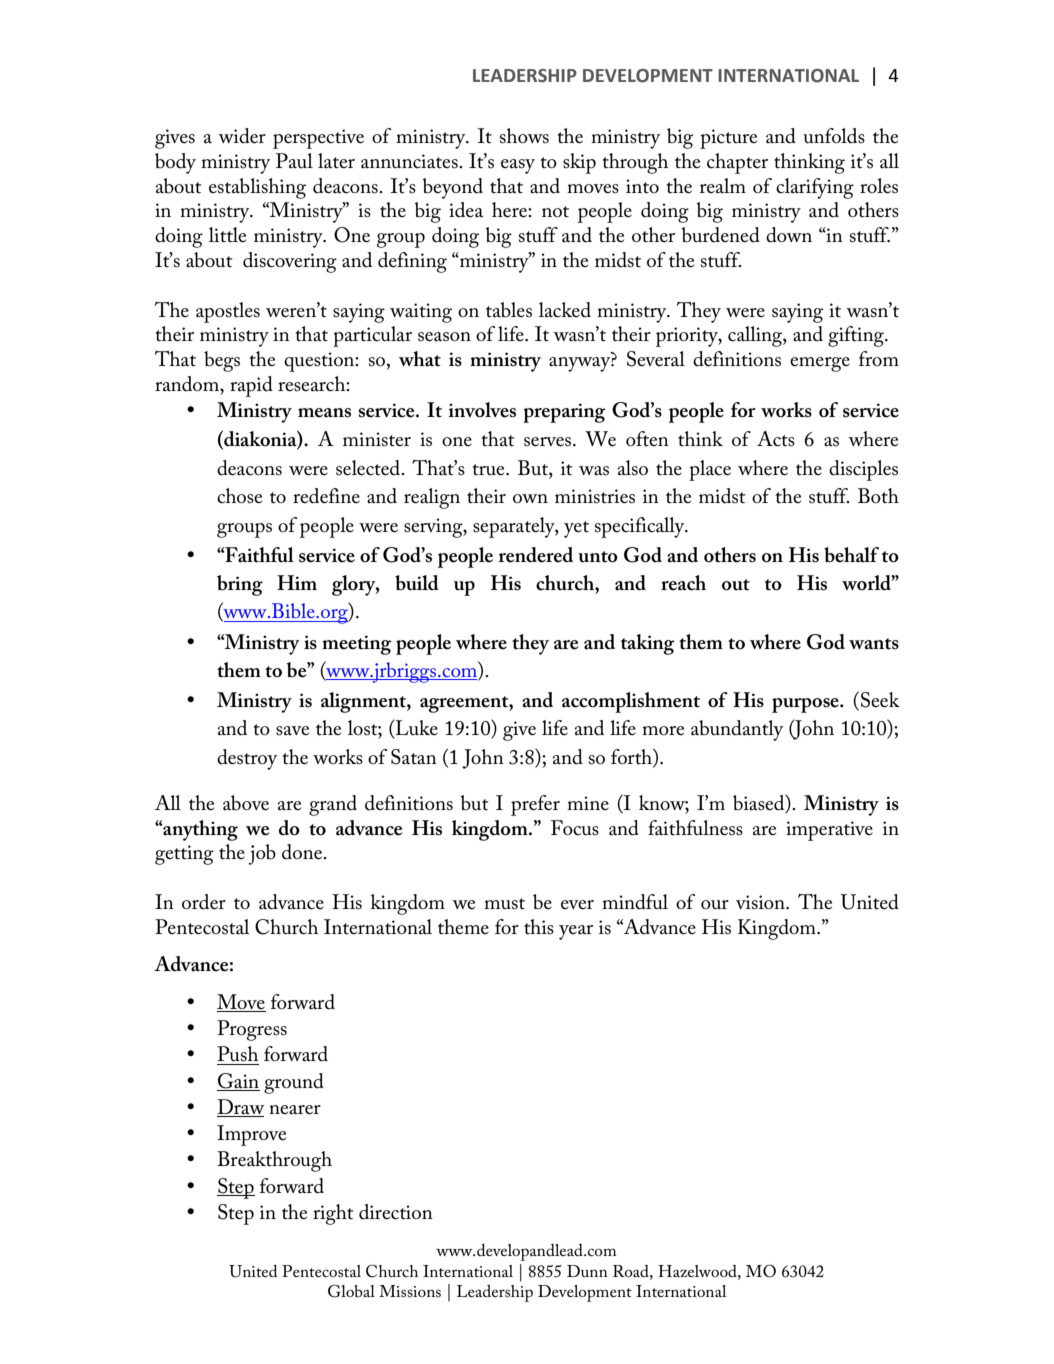  Describe the element at coordinates (587, 1271) in the screenshot. I see `Dunn` at that location.
